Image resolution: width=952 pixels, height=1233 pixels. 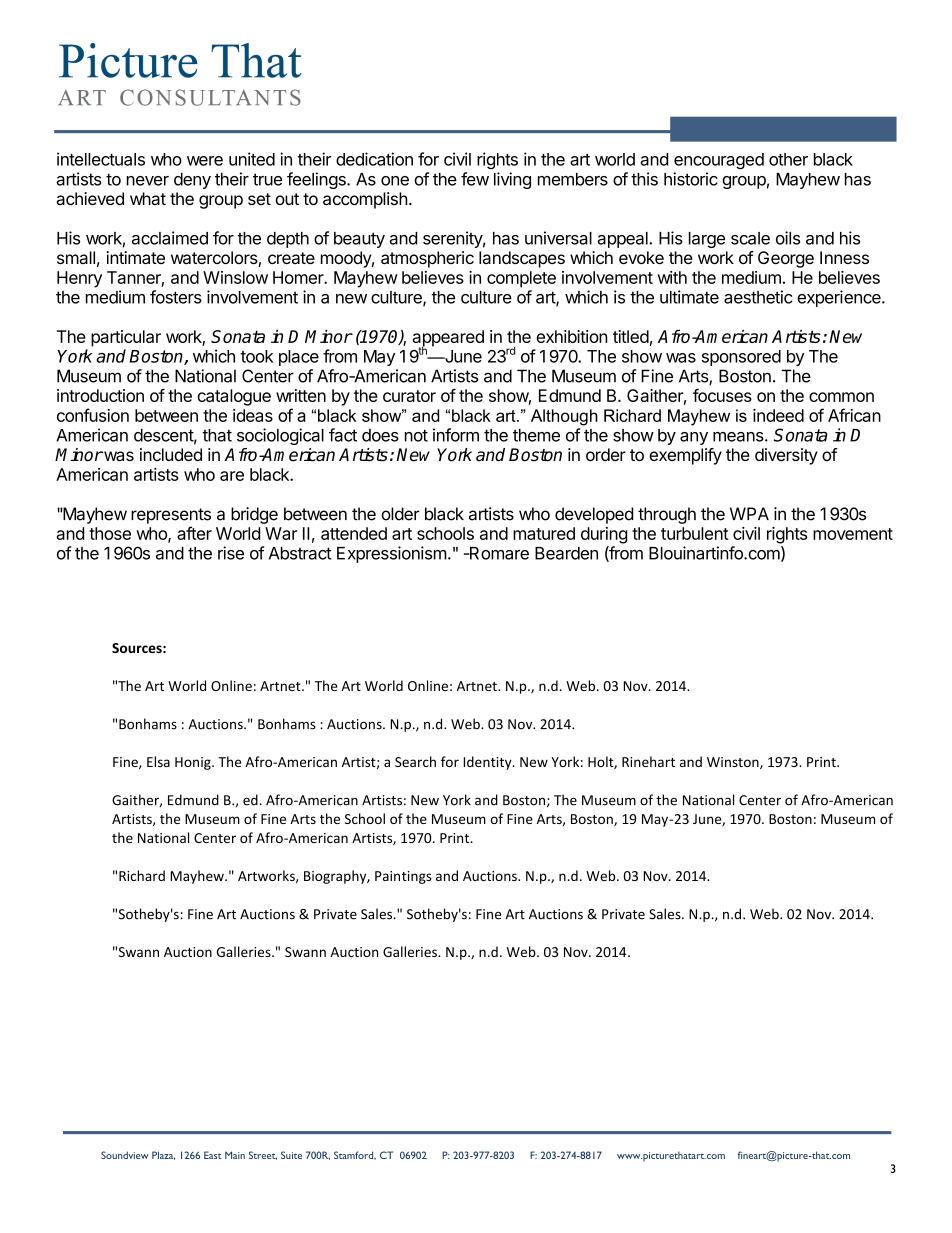 I want to click on Street, so click(x=263, y=1155).
